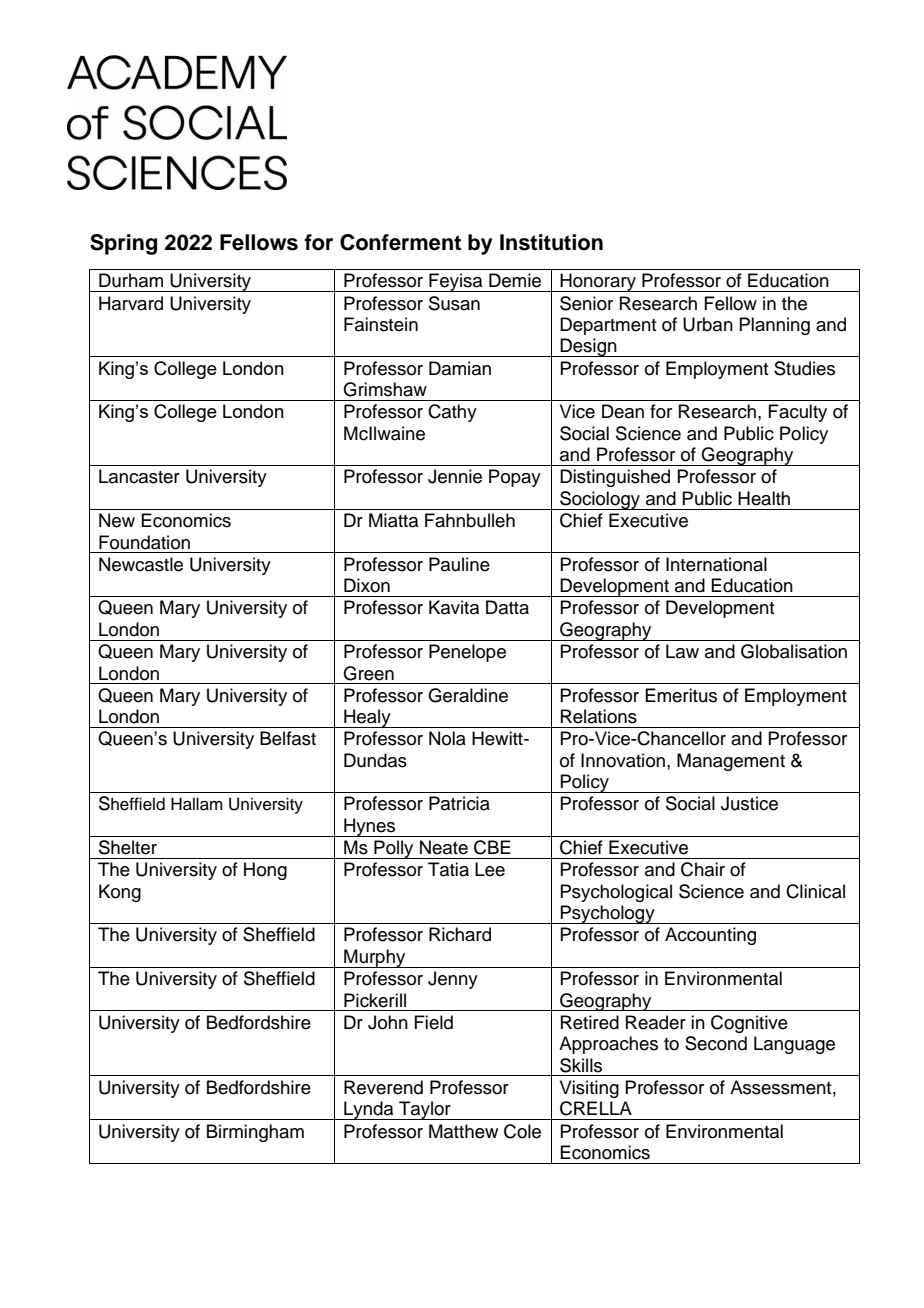  Describe the element at coordinates (681, 695) in the screenshot. I see `Emeritus` at that location.
